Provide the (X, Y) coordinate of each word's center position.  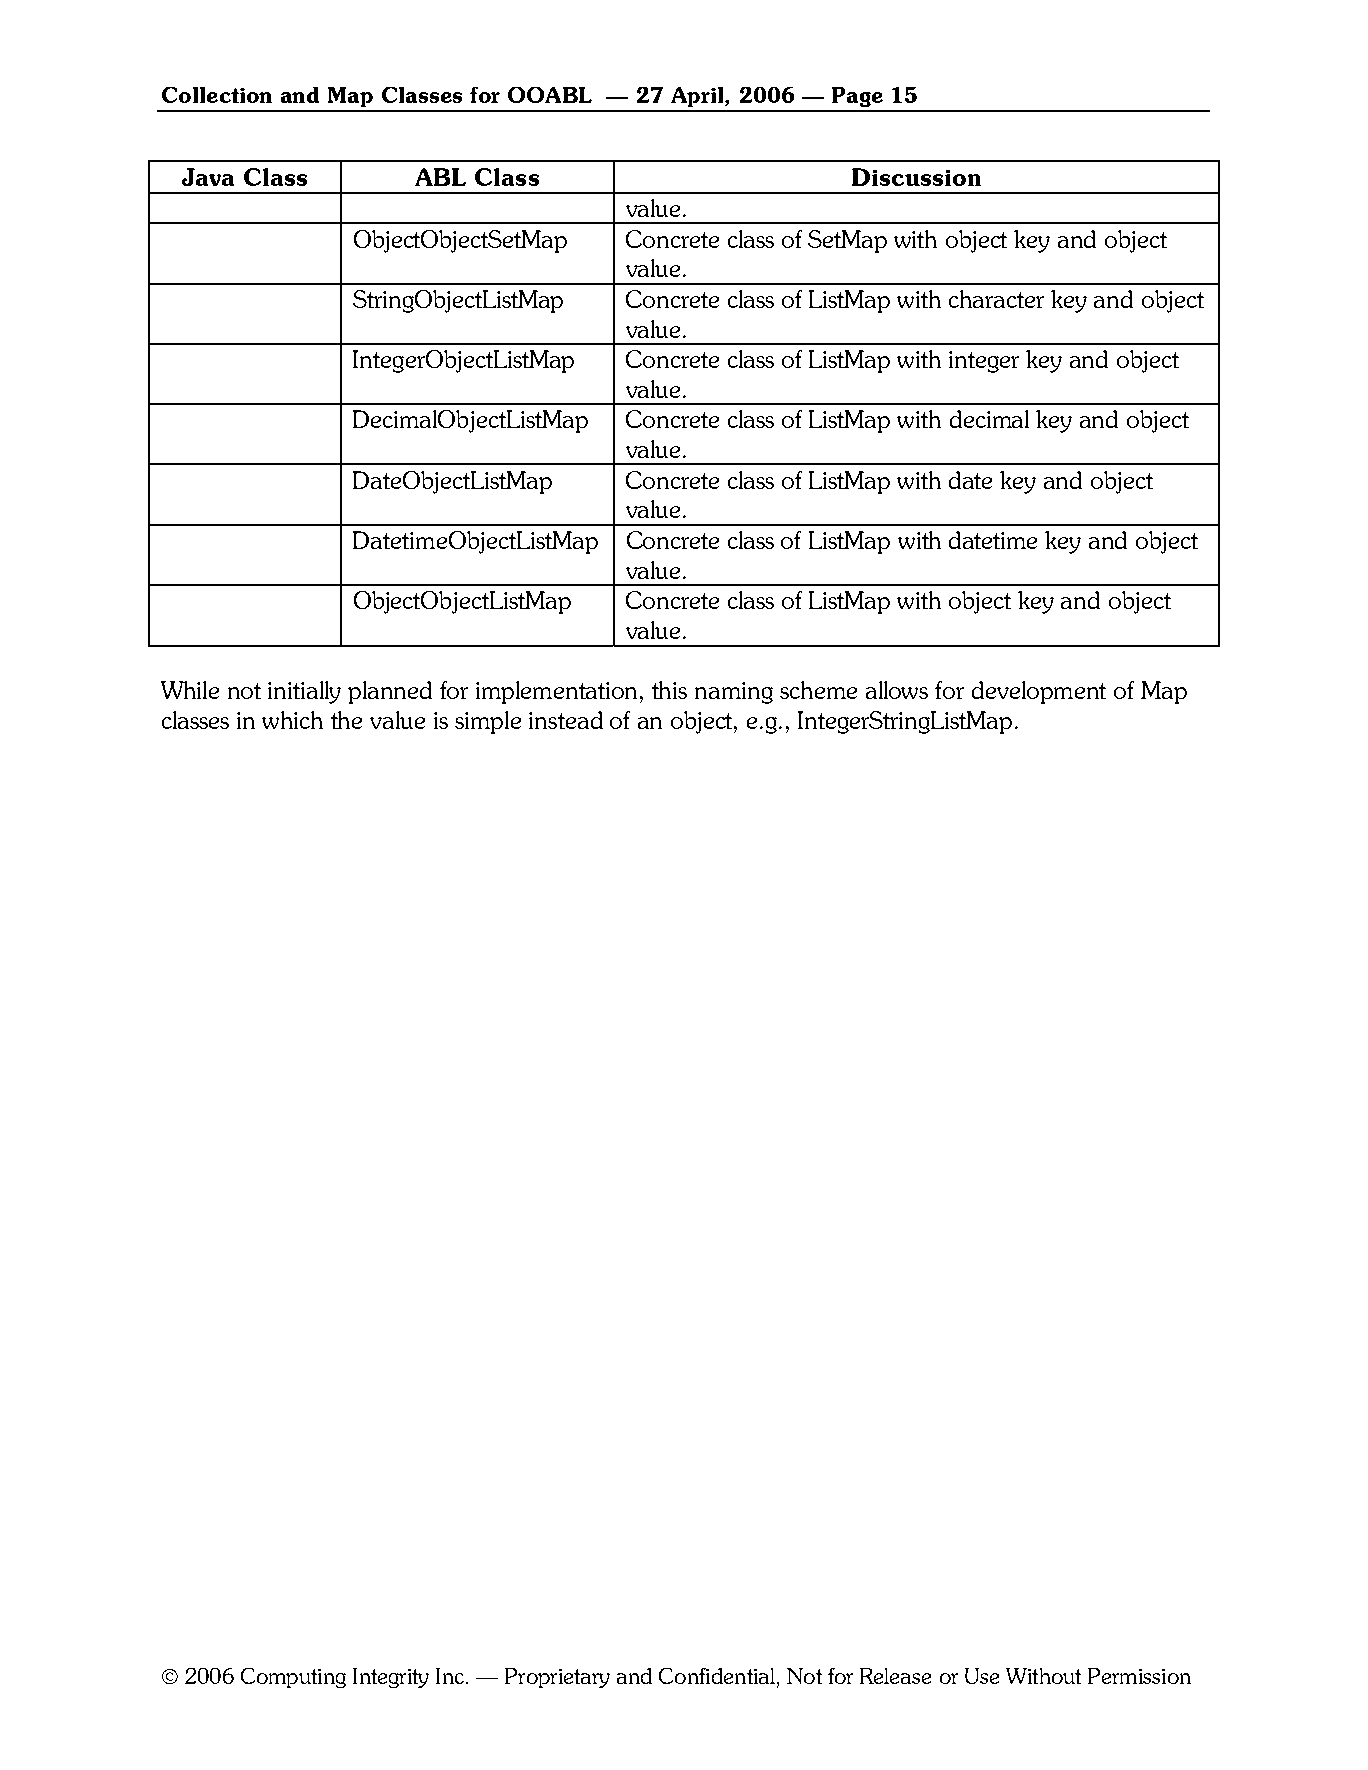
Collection (217, 95)
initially (304, 692)
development (1039, 692)
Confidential (717, 1676)
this (669, 690)
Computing (293, 1678)
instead (566, 720)
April (698, 97)
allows (897, 690)
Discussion (916, 177)
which (292, 720)
